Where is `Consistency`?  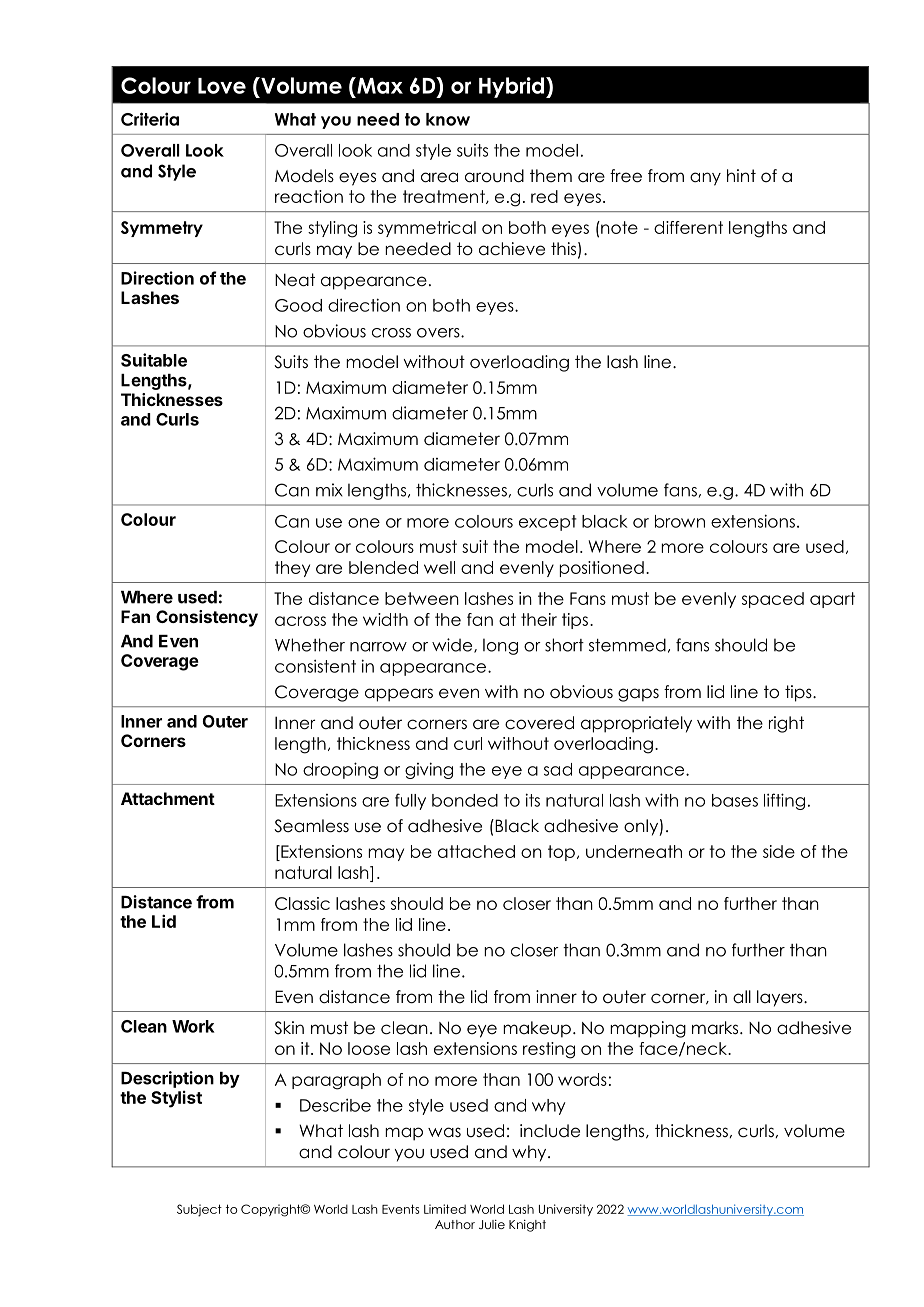 Consistency is located at coordinates (207, 618).
